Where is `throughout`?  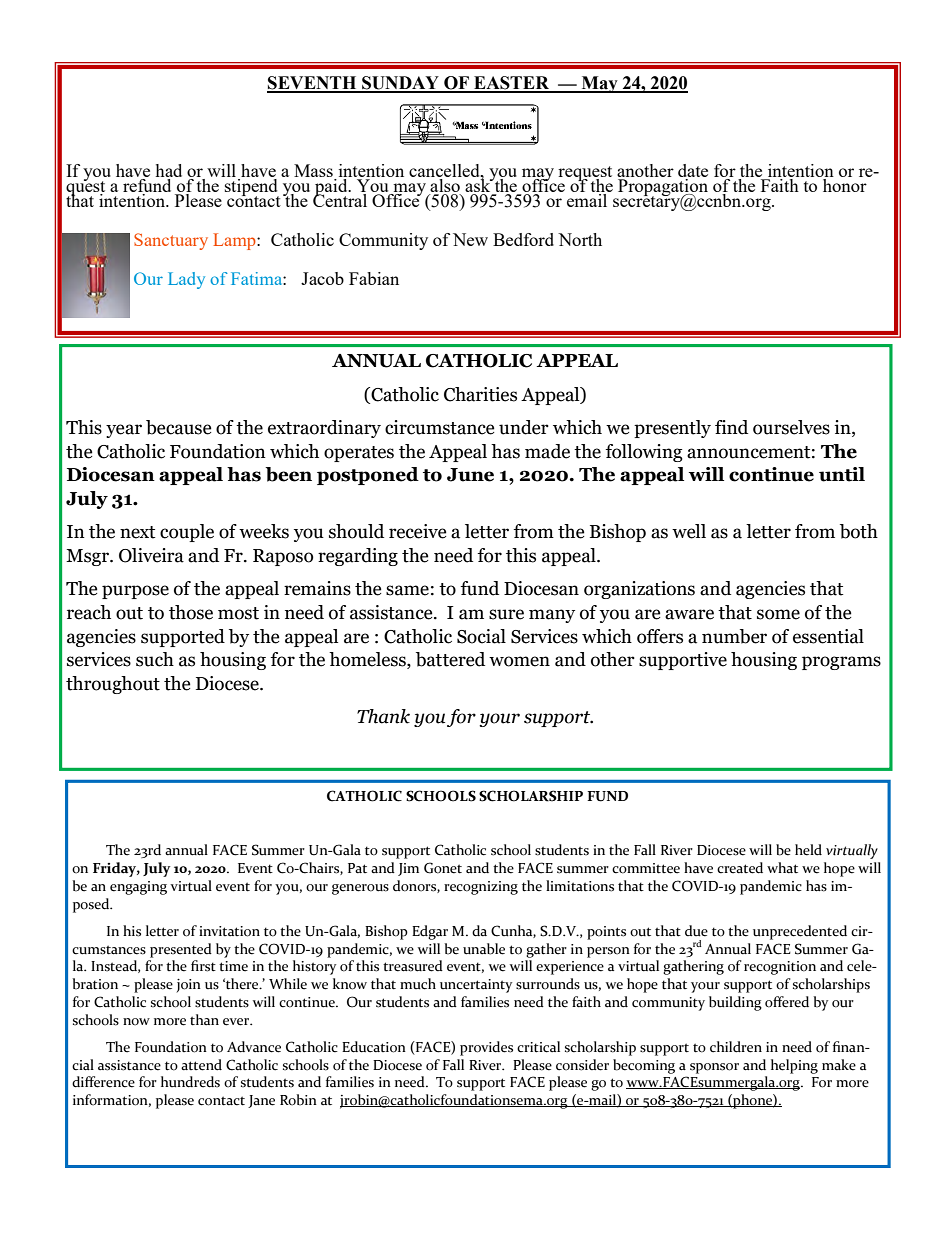
throughout is located at coordinates (113, 685).
